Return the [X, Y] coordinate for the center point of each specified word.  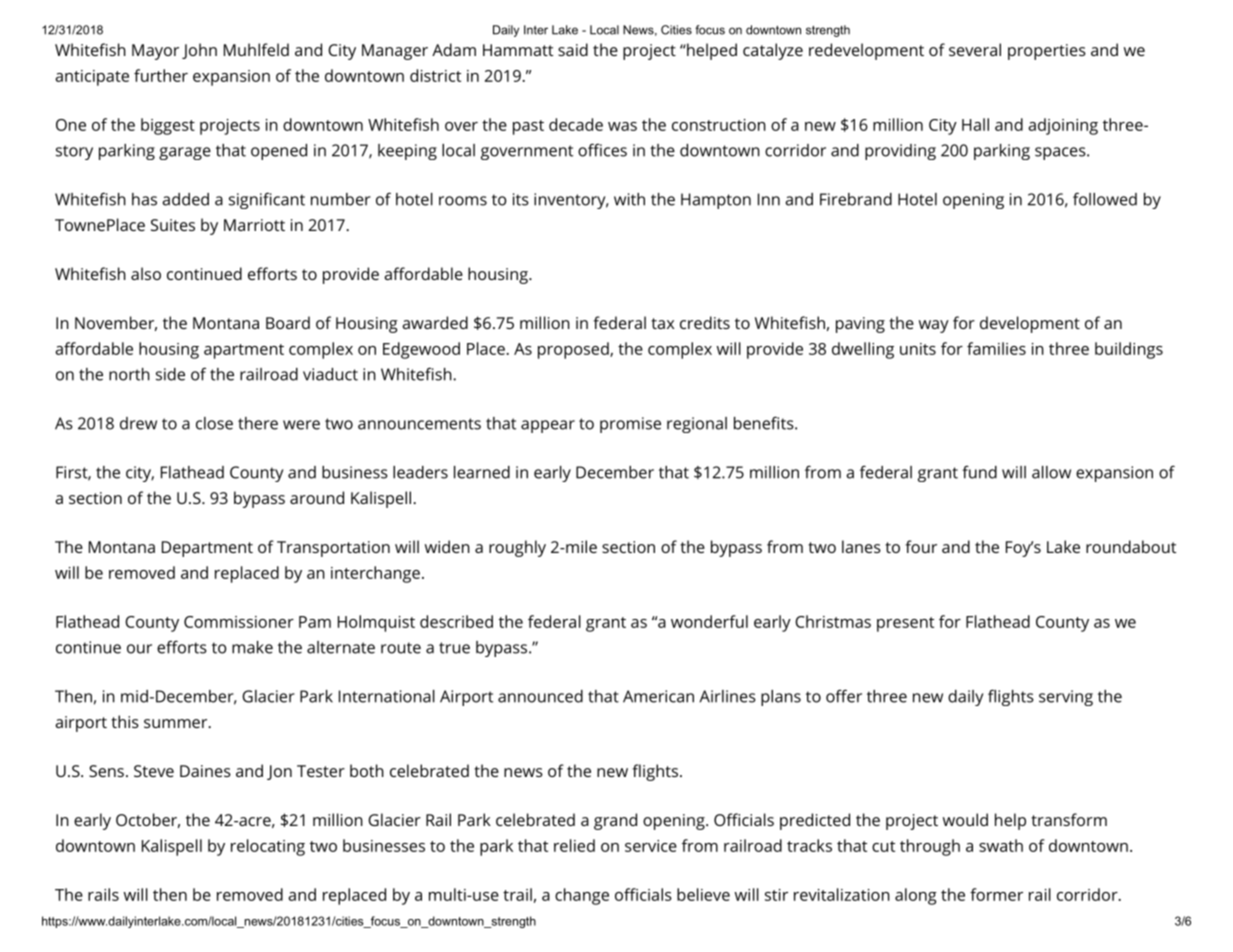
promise [630, 425]
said [573, 49]
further [161, 75]
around [317, 497]
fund [979, 472]
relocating [268, 847]
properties [1047, 52]
